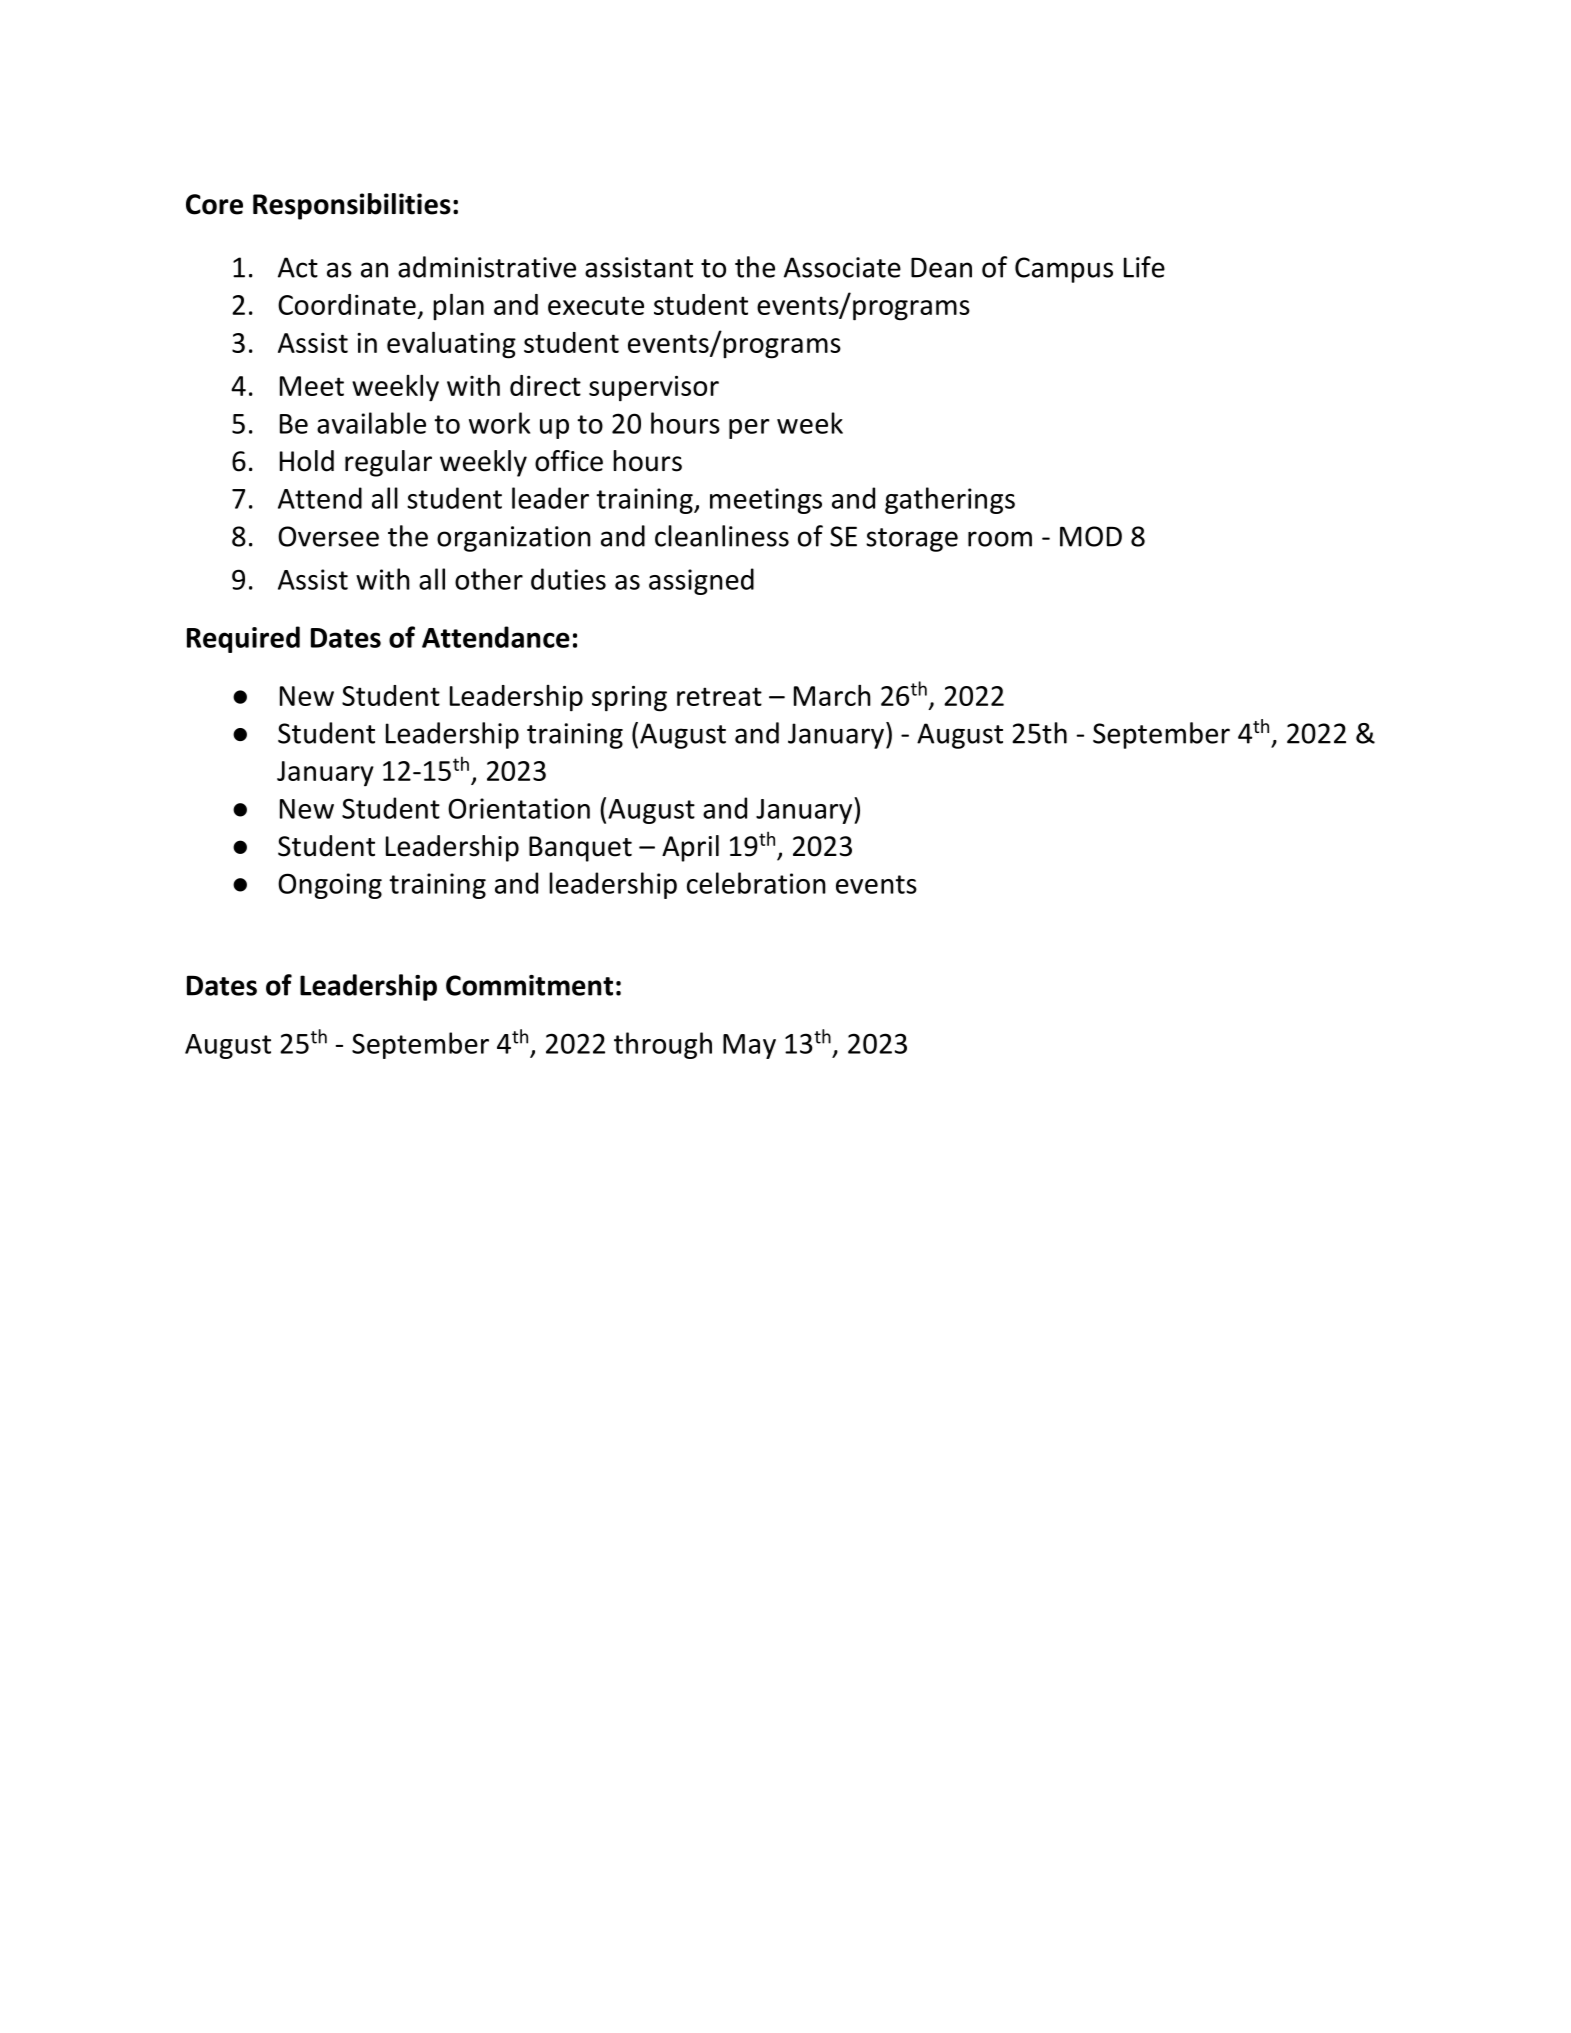  Describe the element at coordinates (352, 206) in the screenshot. I see `Responsibilities` at that location.
